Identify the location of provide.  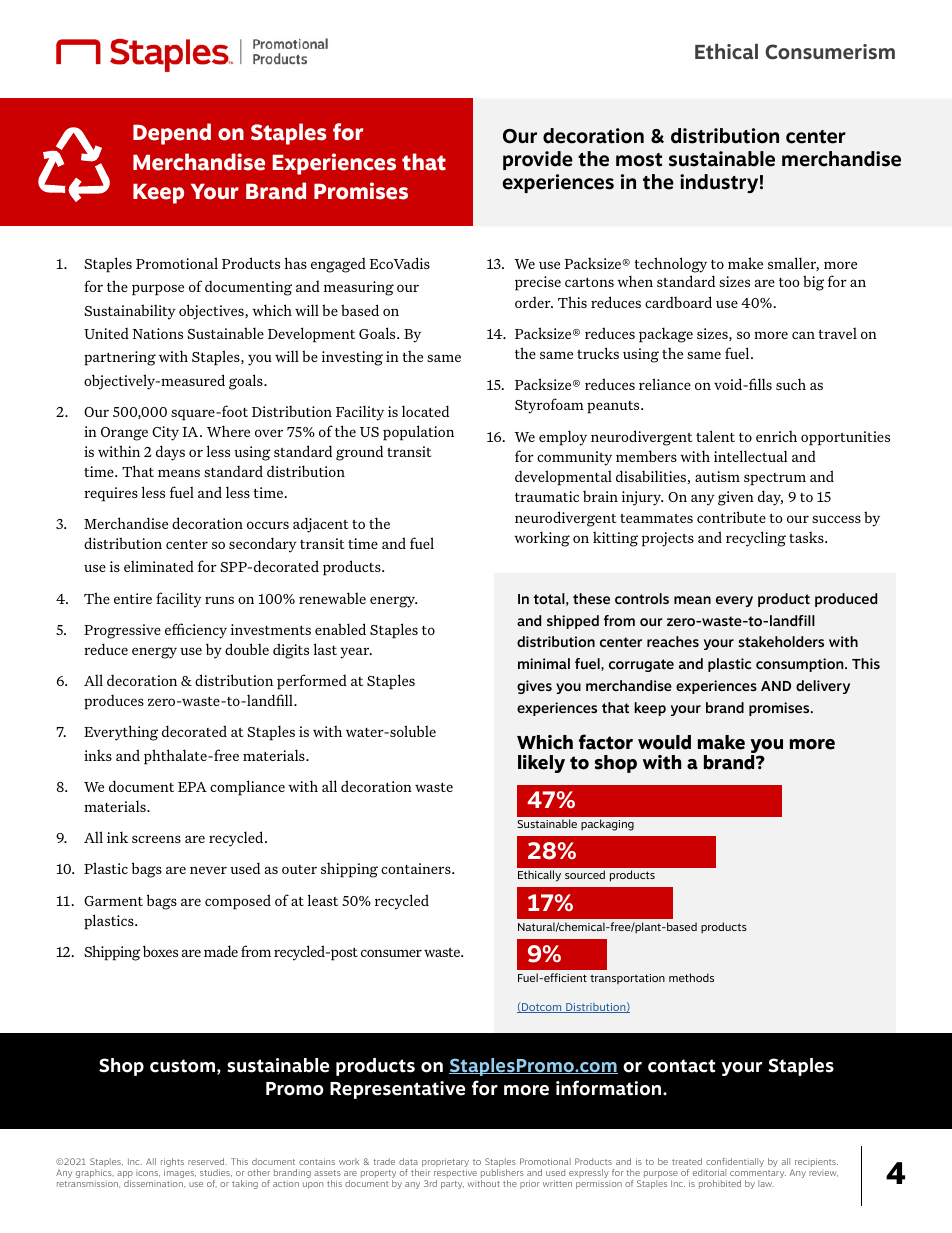
(538, 160).
